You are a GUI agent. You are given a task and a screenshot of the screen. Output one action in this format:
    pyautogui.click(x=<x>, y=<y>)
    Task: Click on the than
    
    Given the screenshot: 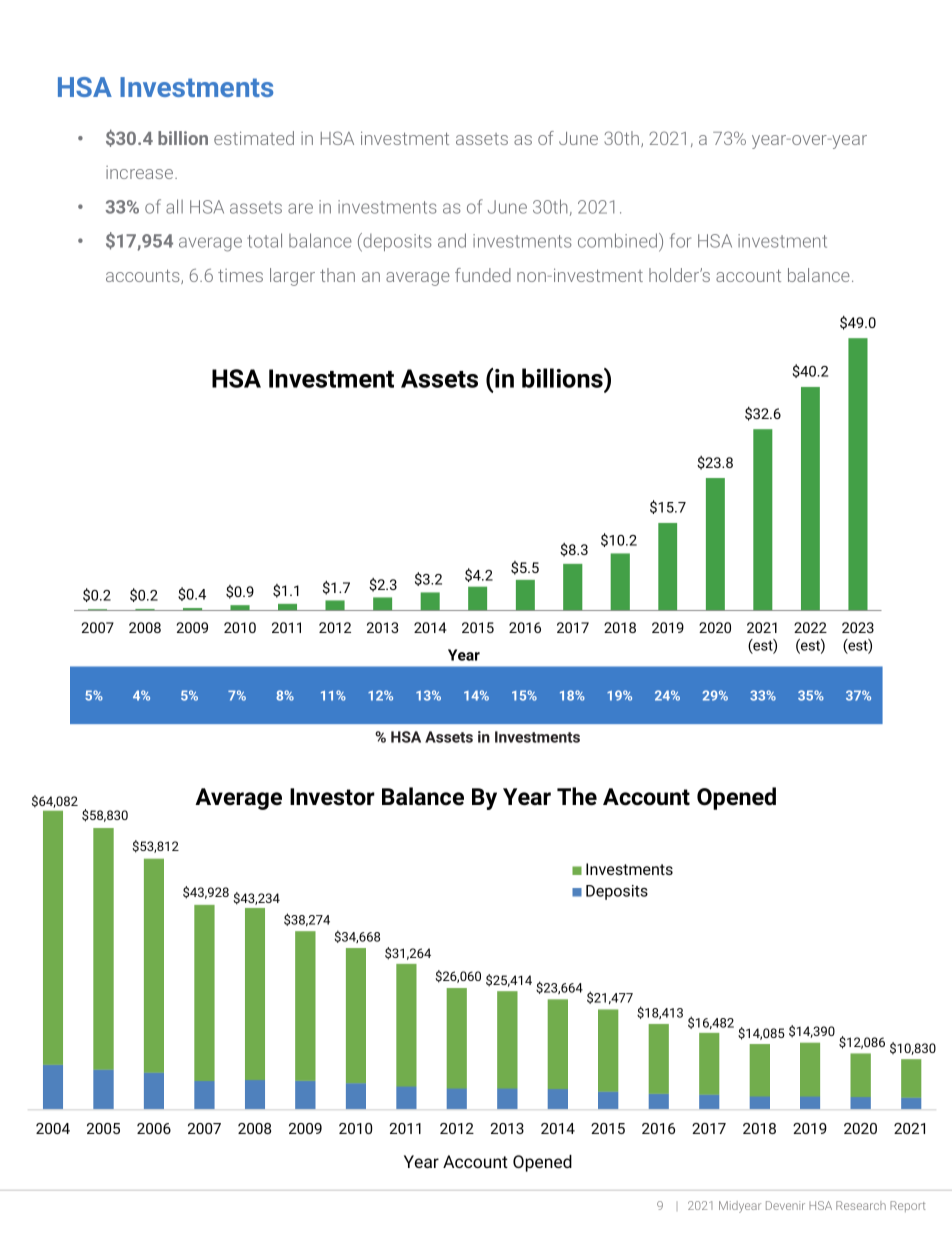 What is the action you would take?
    pyautogui.click(x=337, y=275)
